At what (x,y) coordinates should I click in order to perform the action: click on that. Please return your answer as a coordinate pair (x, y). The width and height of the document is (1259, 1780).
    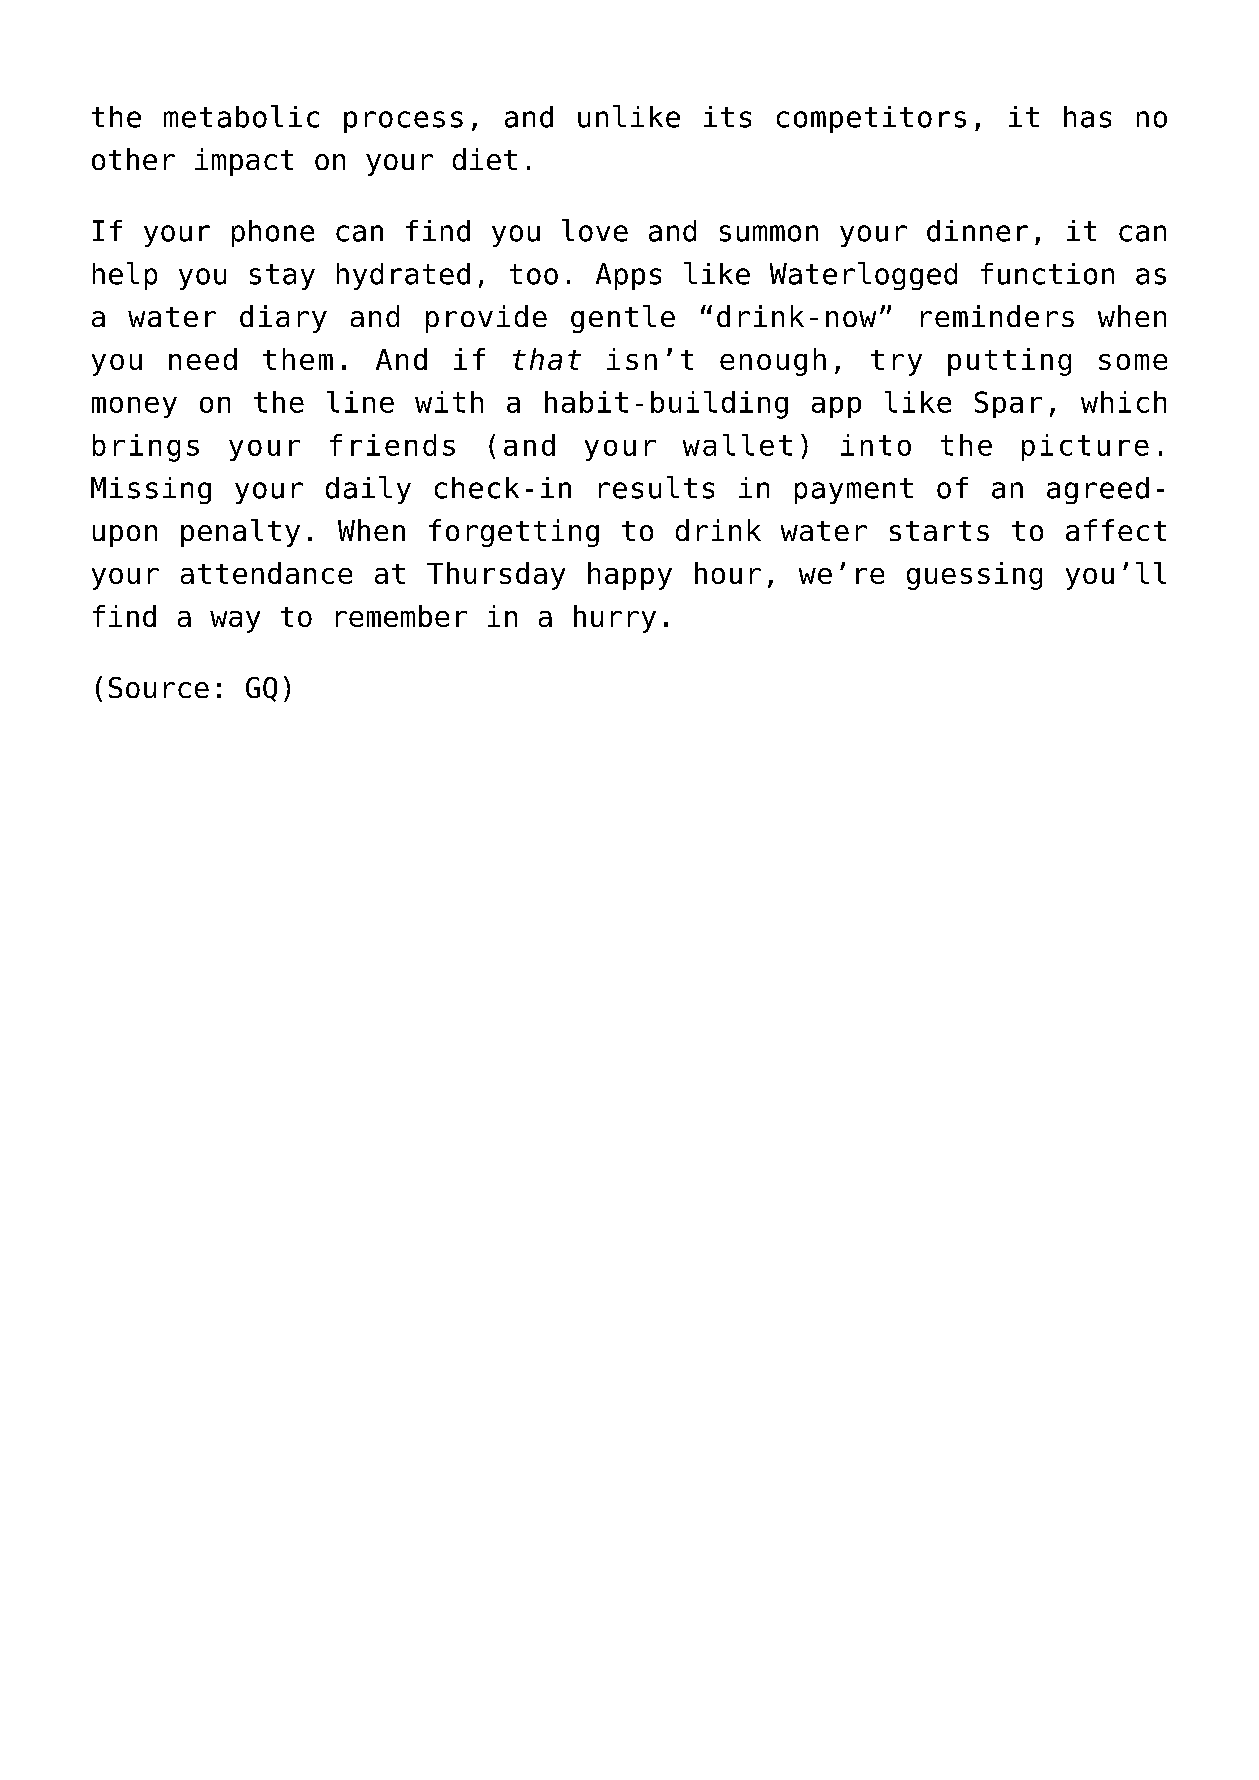
    Looking at the image, I should click on (547, 359).
